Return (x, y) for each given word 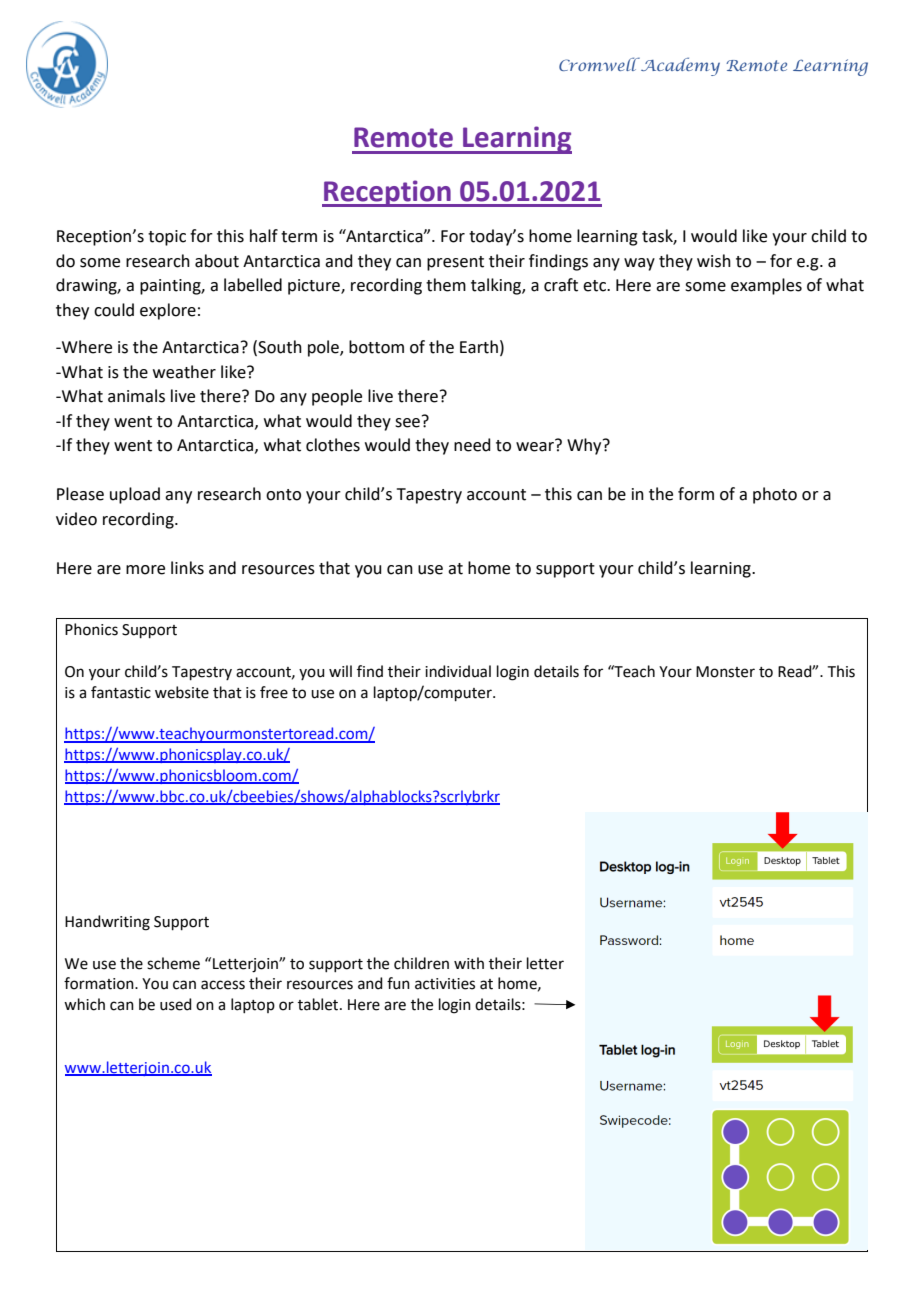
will (340, 671)
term (299, 237)
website (182, 692)
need (472, 445)
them (446, 285)
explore (168, 311)
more (145, 570)
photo (775, 495)
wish (714, 261)
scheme (173, 963)
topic (167, 238)
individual (458, 671)
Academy (679, 66)
